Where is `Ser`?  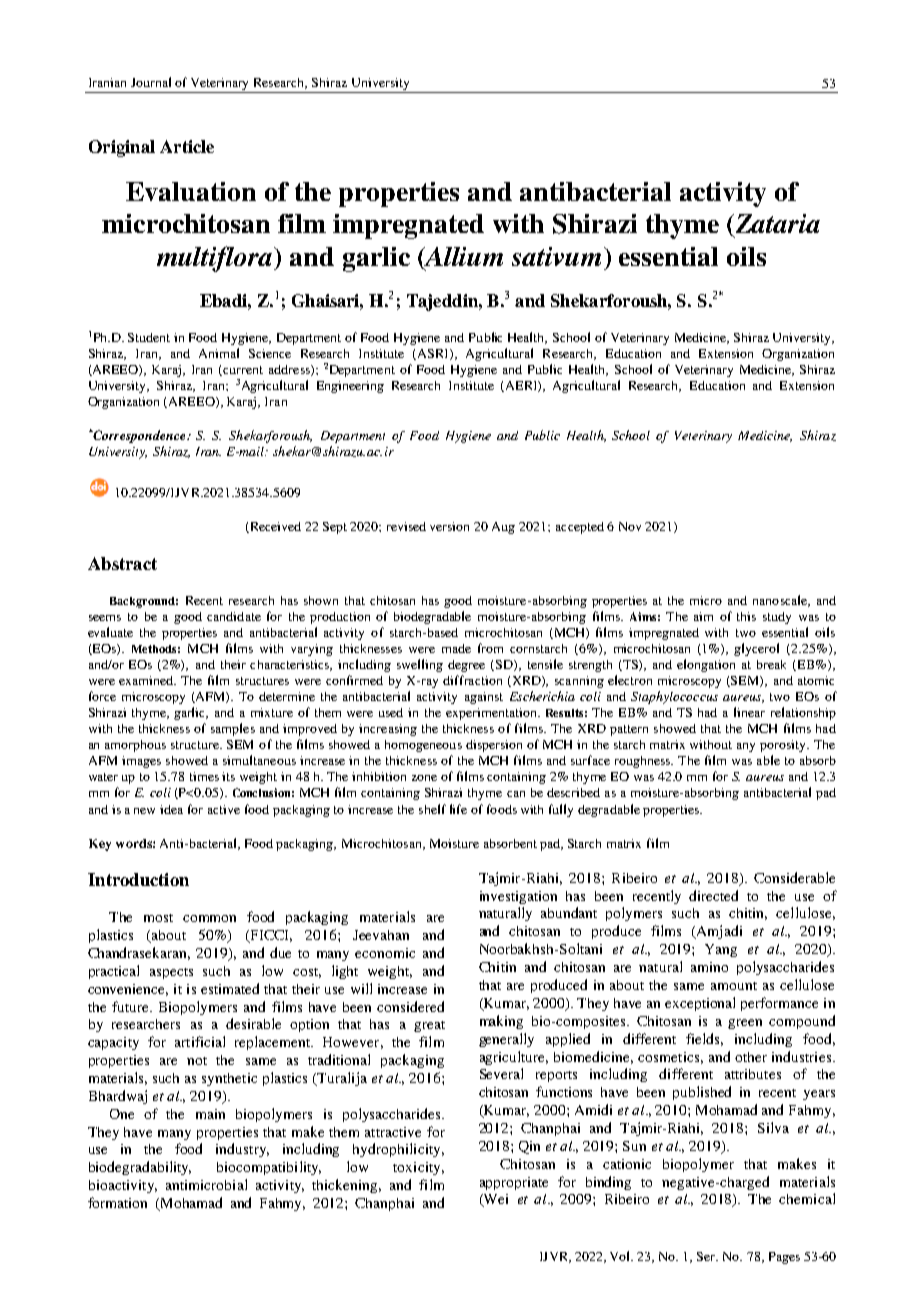
Ser is located at coordinates (707, 1256).
